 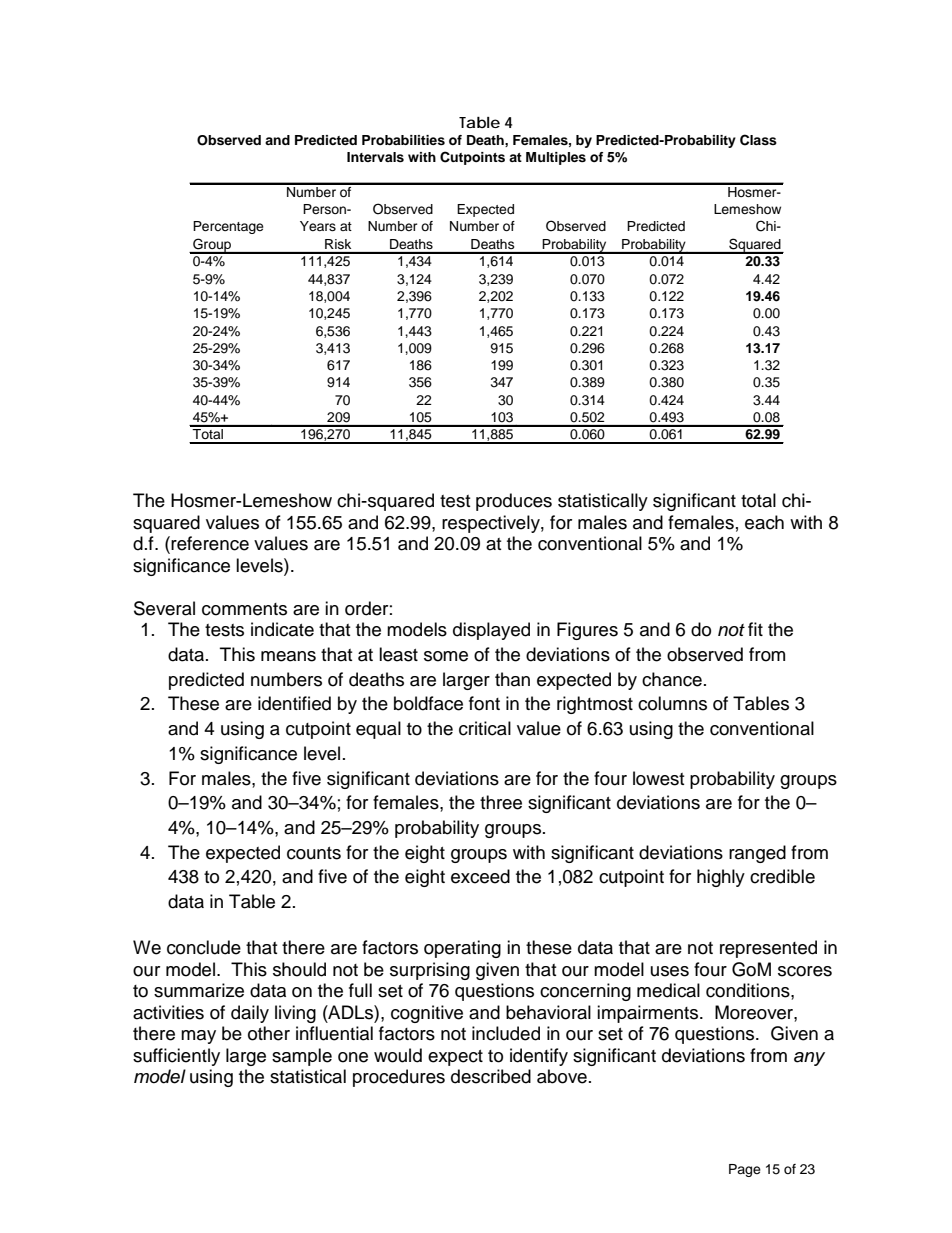 What do you see at coordinates (294, 703) in the document?
I see `identified` at bounding box center [294, 703].
